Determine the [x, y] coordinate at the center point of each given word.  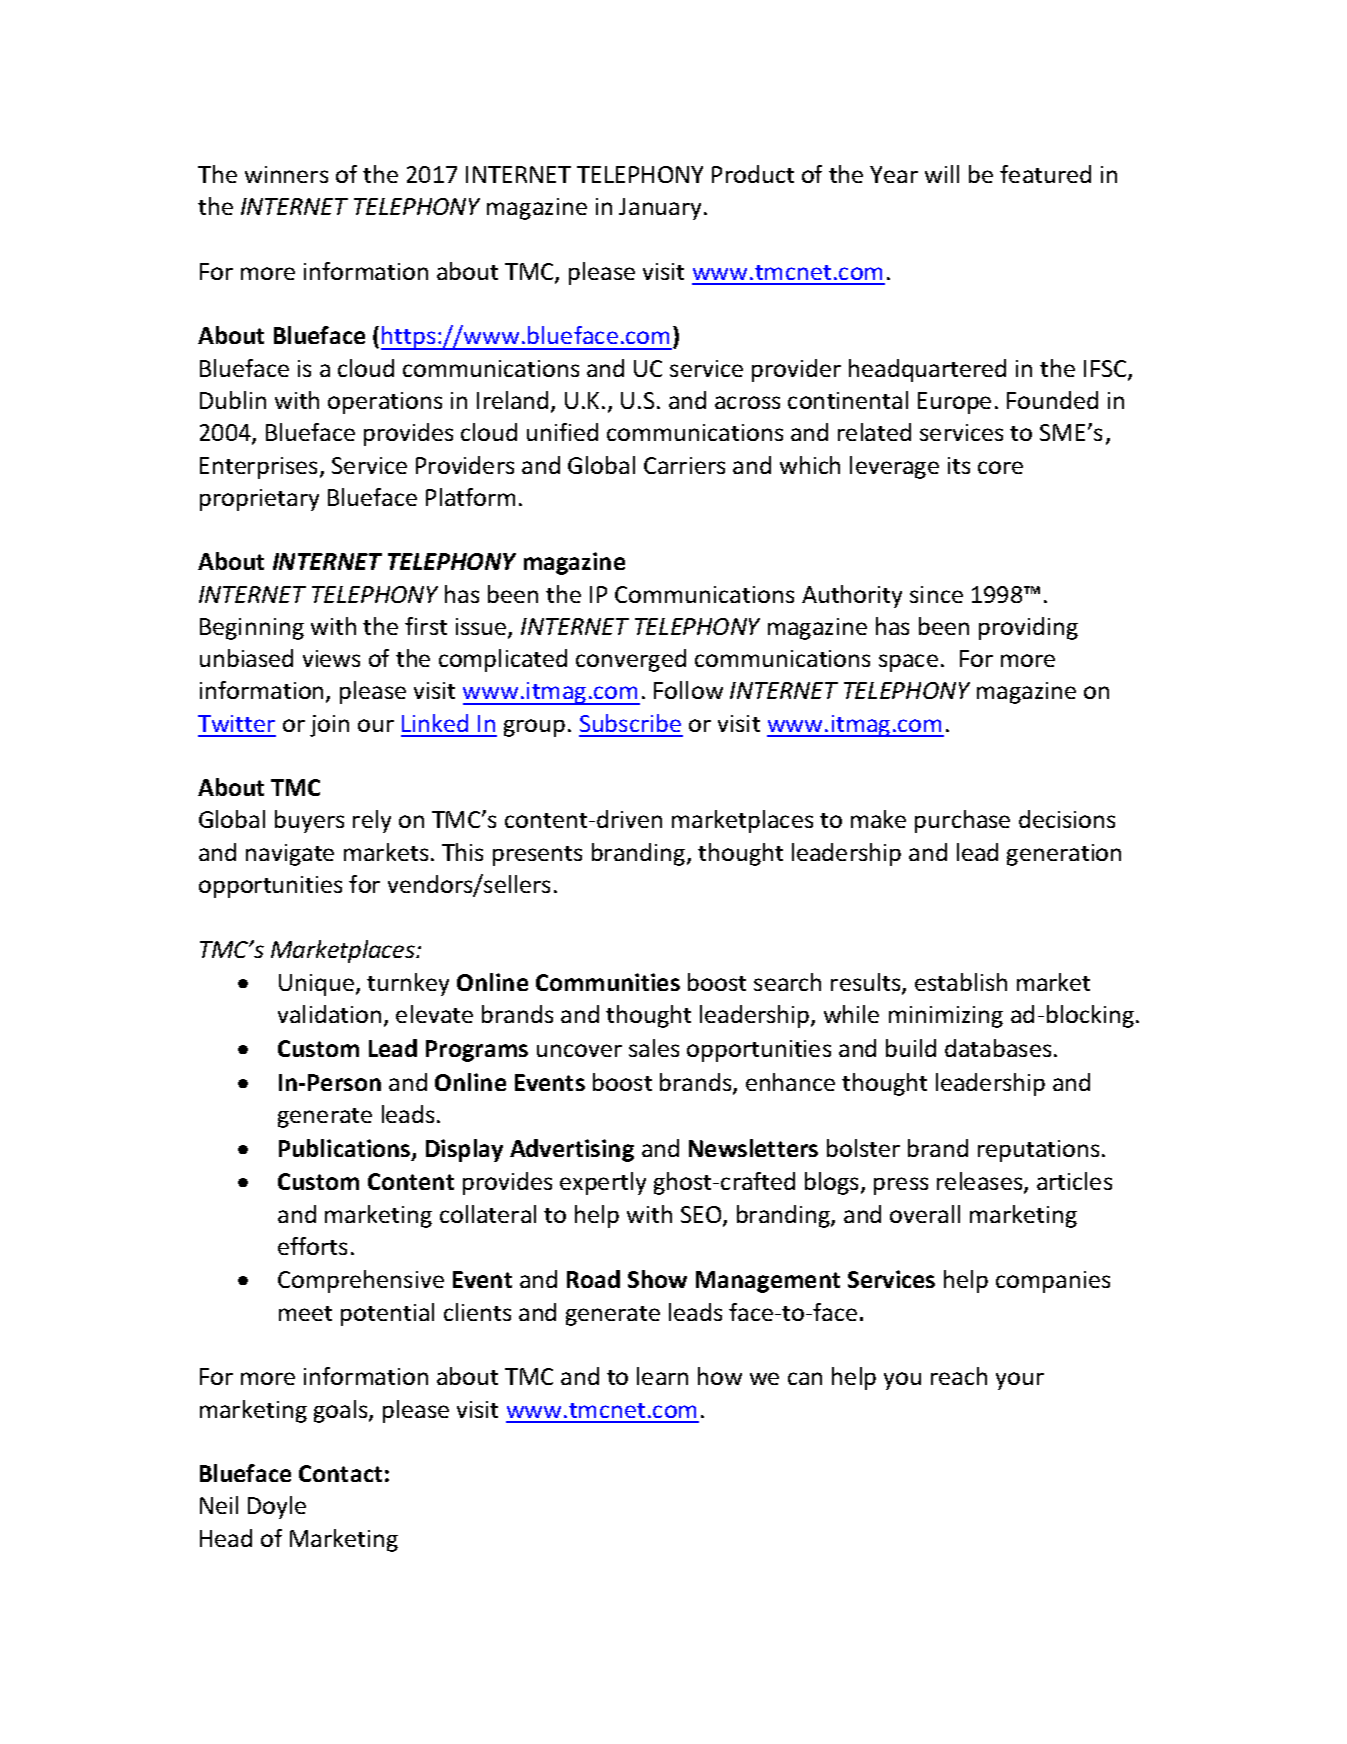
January [662, 209]
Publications [346, 1149]
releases [981, 1182]
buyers [309, 821]
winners [286, 174]
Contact [340, 1473]
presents [537, 856]
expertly [603, 1183]
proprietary [259, 500]
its [959, 465]
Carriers [684, 465]
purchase [962, 821]
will [942, 174]
